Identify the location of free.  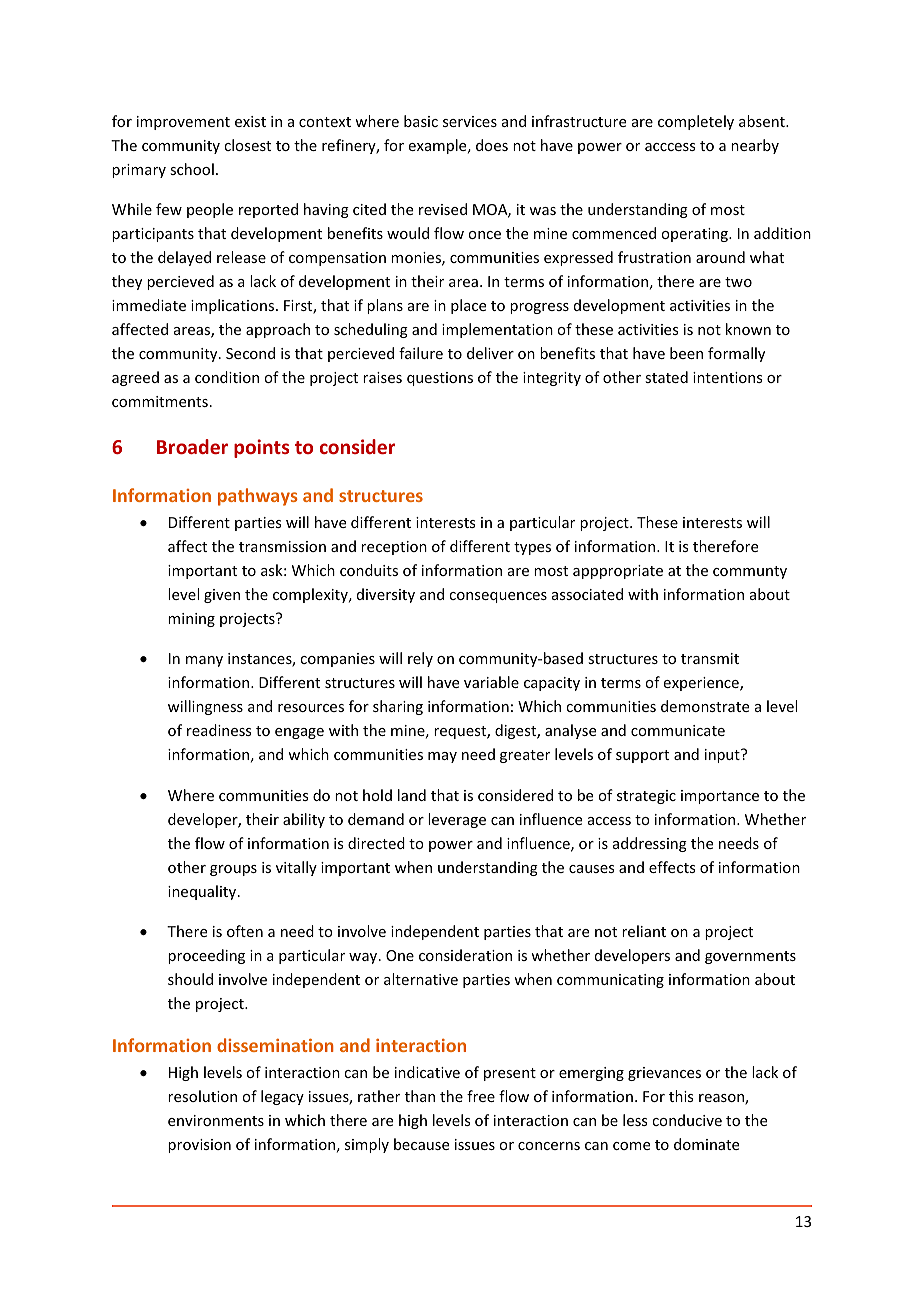
(481, 1096).
